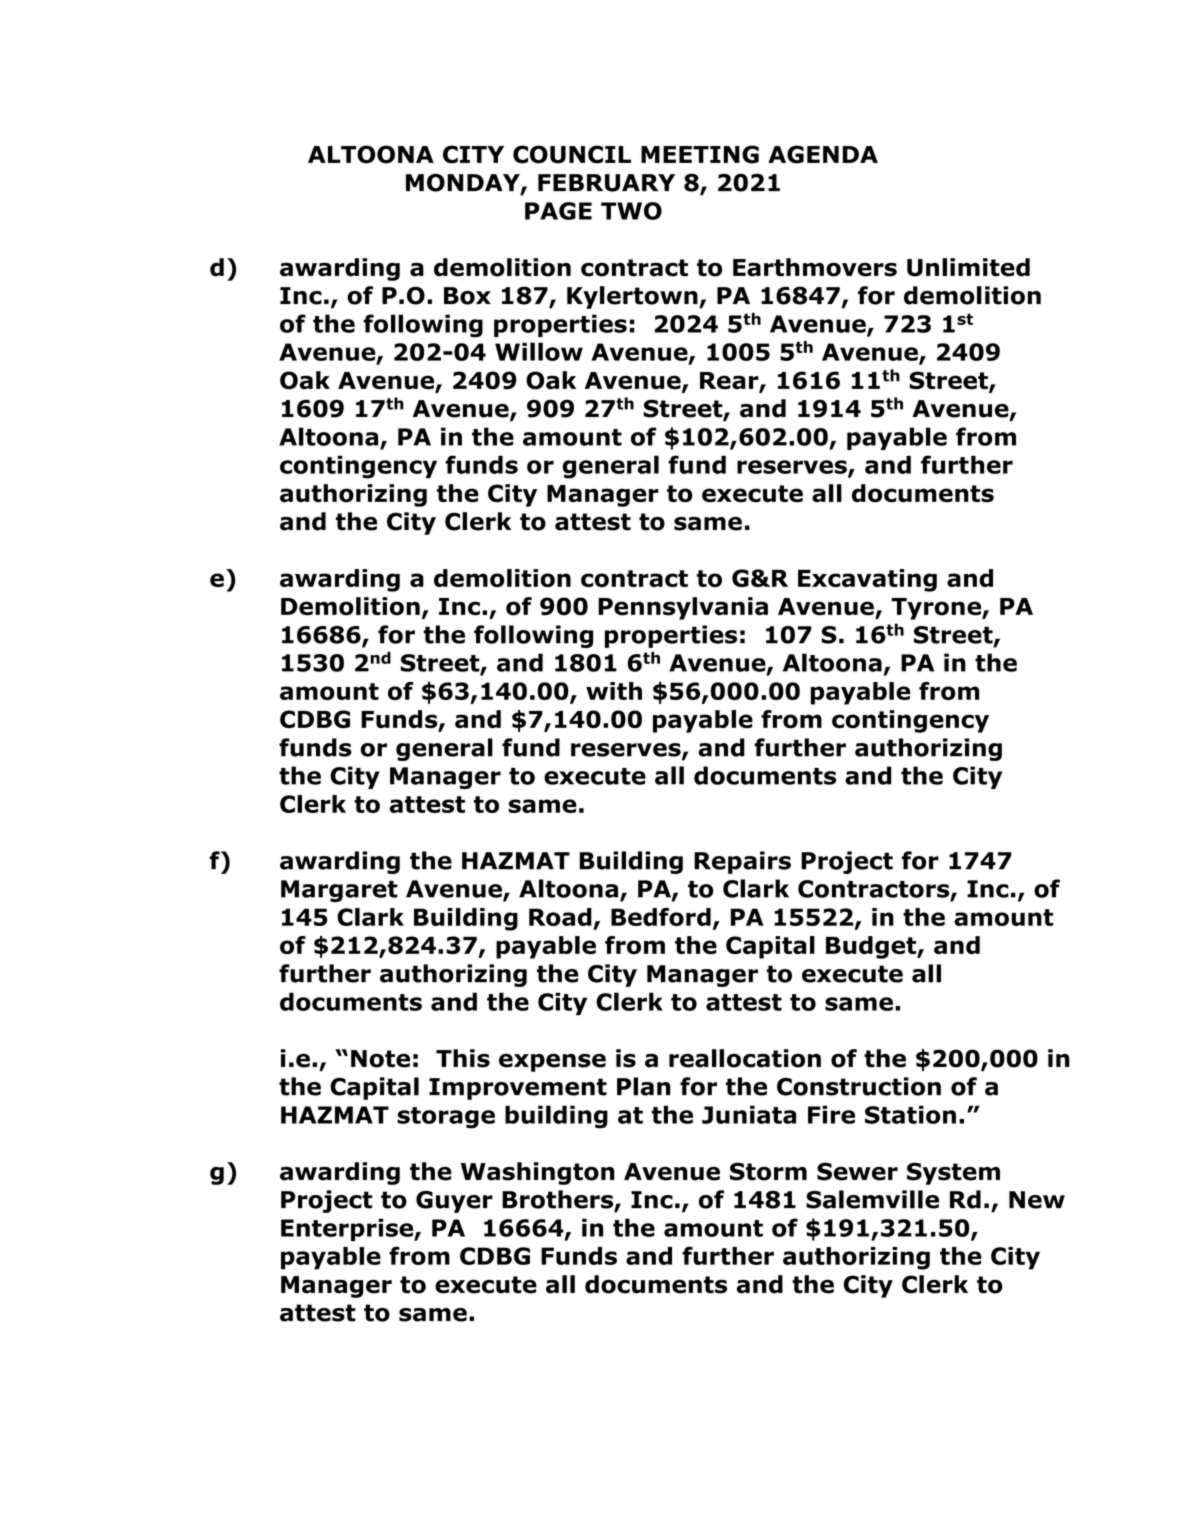 This screenshot has height=1534, width=1186. Describe the element at coordinates (742, 862) in the screenshot. I see `Repairs` at that location.
